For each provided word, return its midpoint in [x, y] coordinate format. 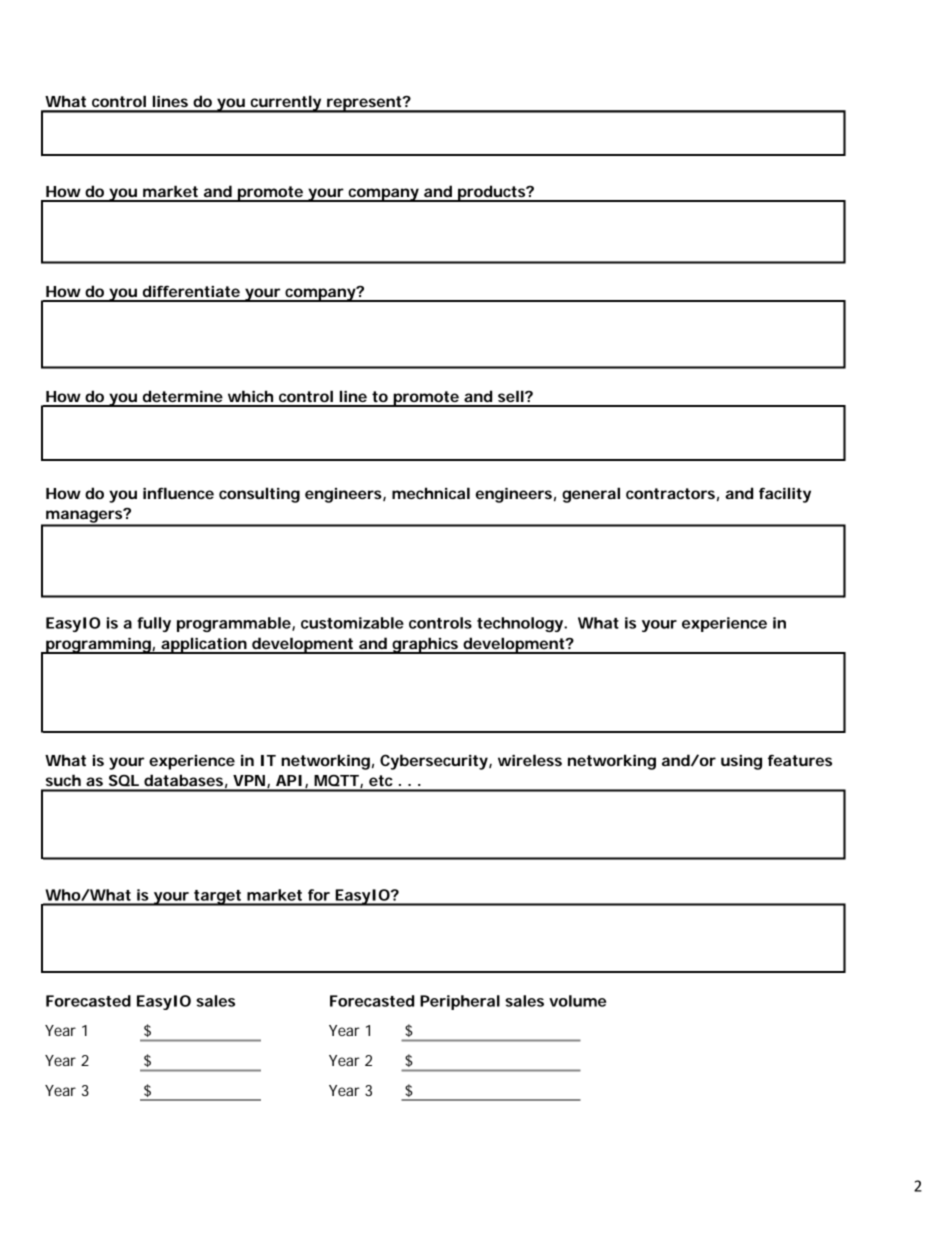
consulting [259, 495]
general [591, 495]
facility [785, 495]
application [205, 645]
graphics [427, 645]
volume [577, 1001]
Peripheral [460, 1002]
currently [287, 104]
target [219, 898]
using [741, 762]
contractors [672, 494]
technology [522, 624]
